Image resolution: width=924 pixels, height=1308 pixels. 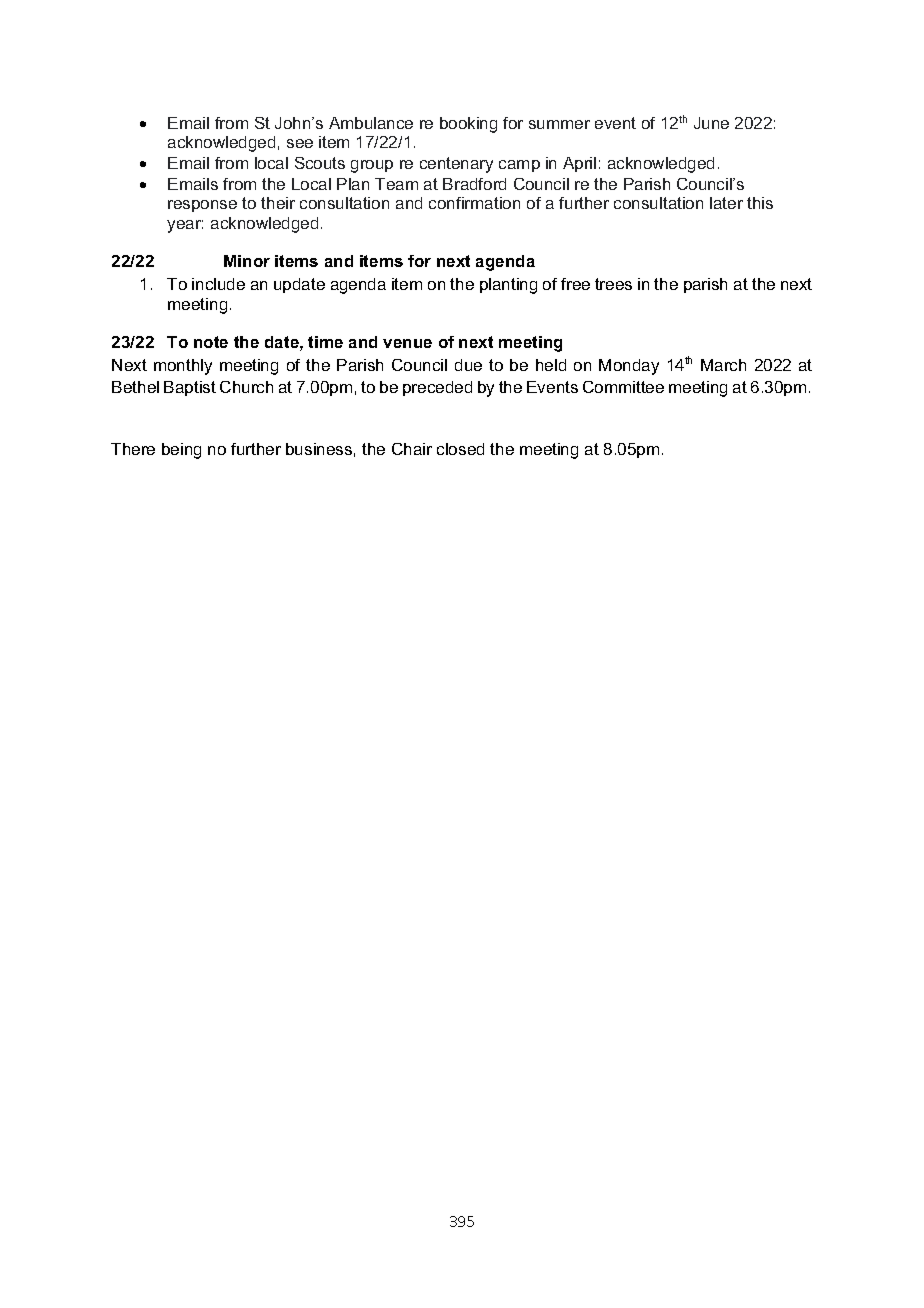 I want to click on see, so click(x=300, y=143).
